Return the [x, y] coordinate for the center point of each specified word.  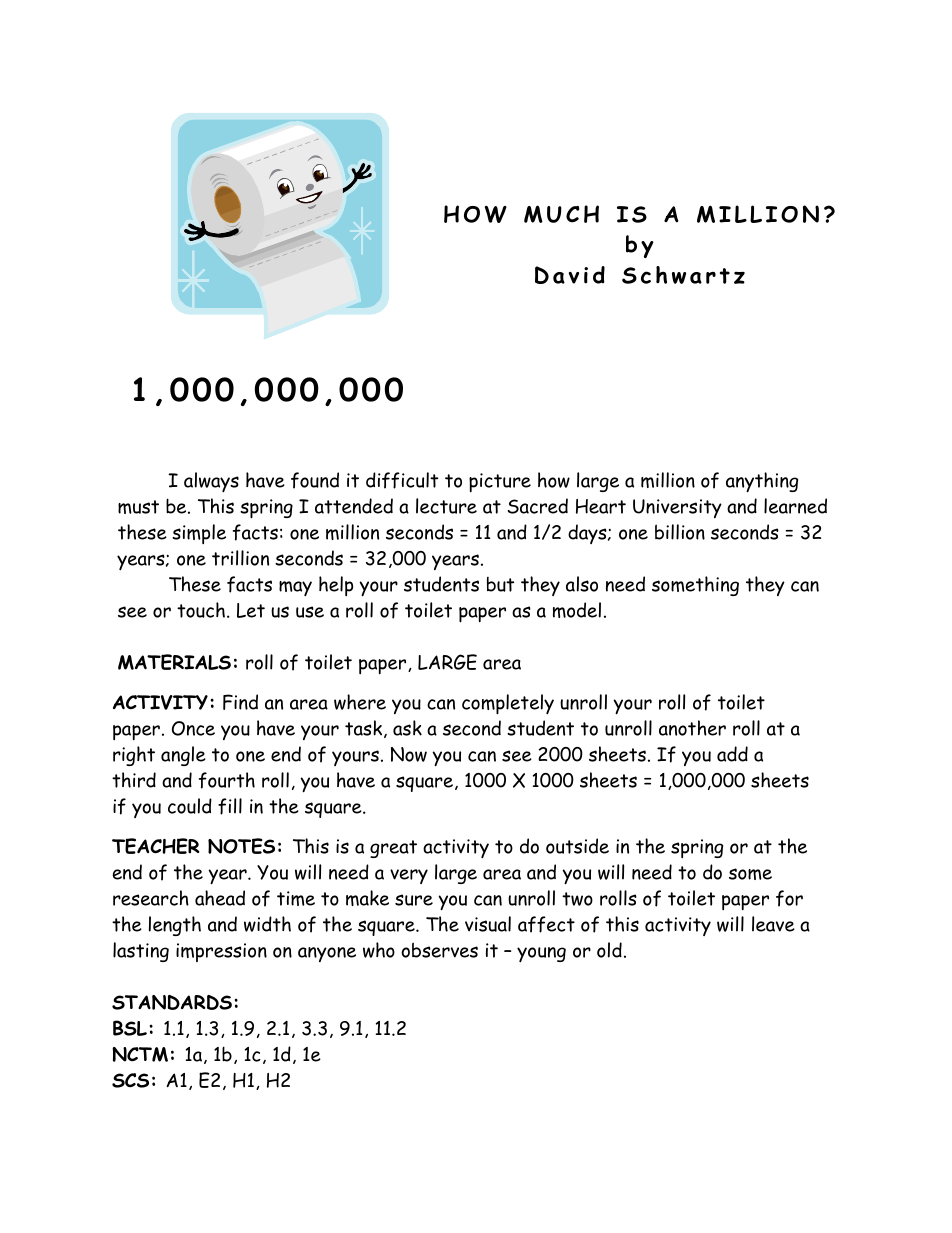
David [570, 275]
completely [508, 704]
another [692, 728]
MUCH [561, 214]
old [609, 950]
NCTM [140, 1054]
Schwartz [683, 275]
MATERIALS [174, 662]
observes [439, 950]
